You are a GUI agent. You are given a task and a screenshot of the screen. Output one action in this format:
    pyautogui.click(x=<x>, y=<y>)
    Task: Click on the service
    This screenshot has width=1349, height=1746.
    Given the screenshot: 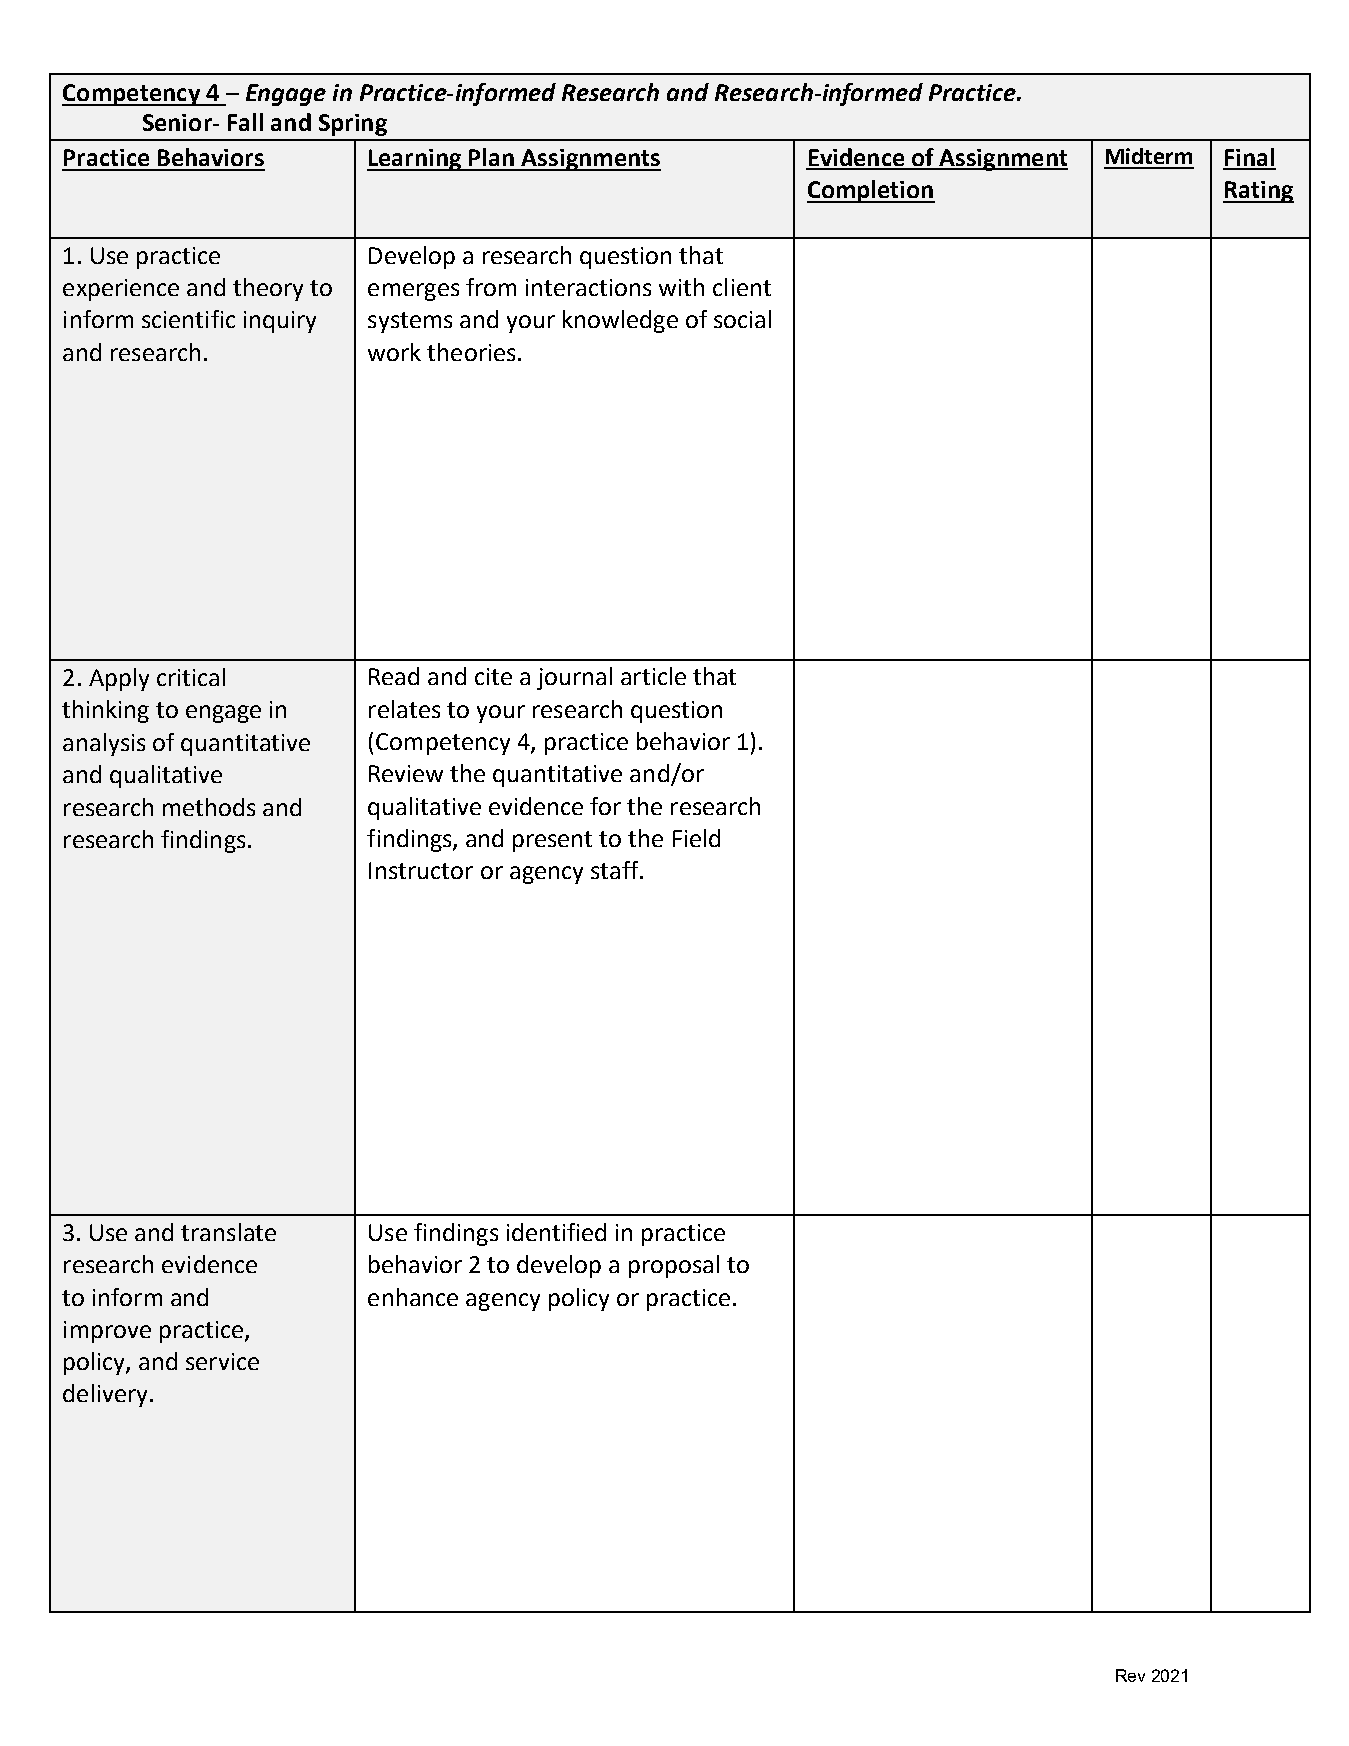 What is the action you would take?
    pyautogui.click(x=222, y=1361)
